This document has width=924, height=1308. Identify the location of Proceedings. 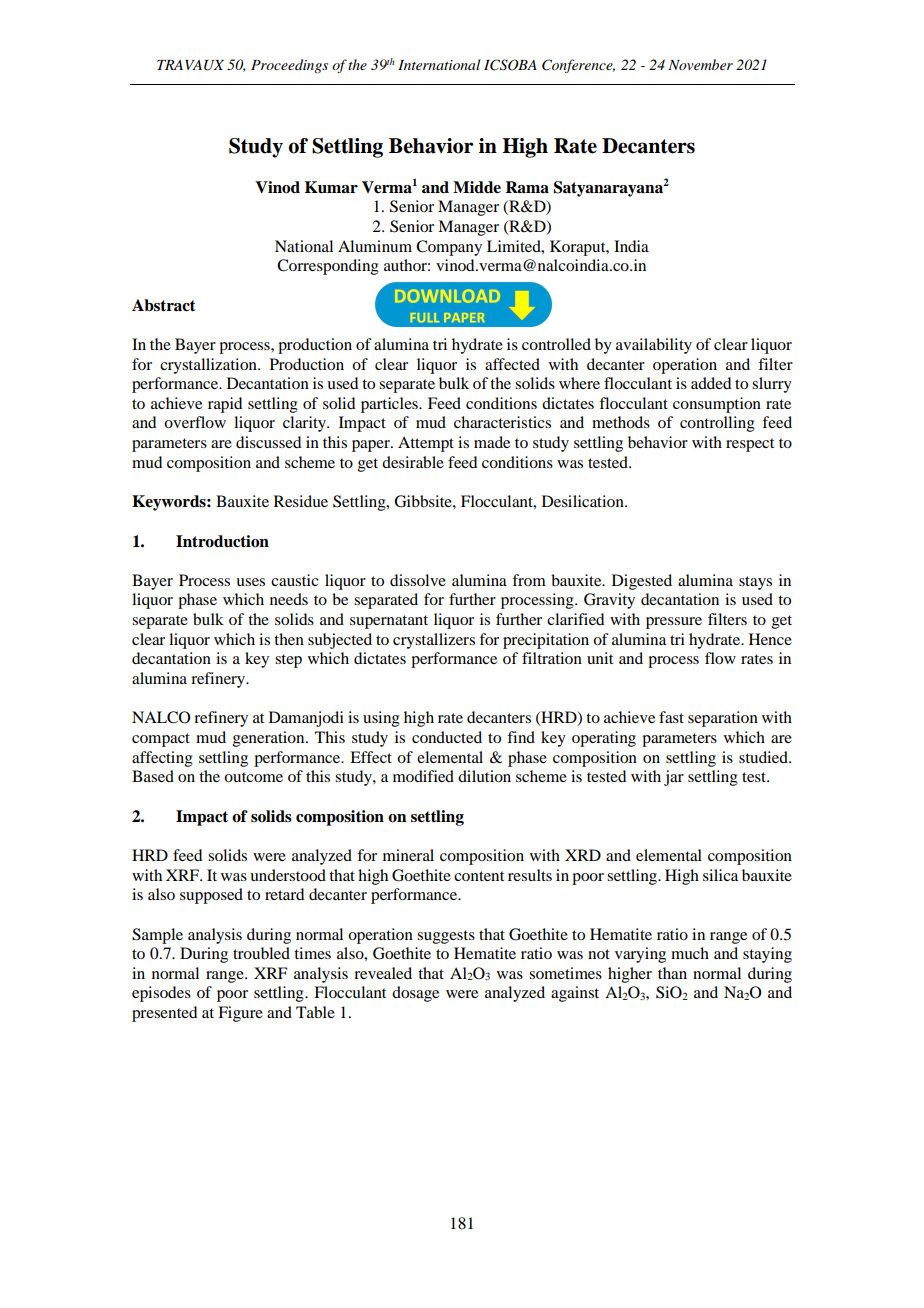
(289, 66).
